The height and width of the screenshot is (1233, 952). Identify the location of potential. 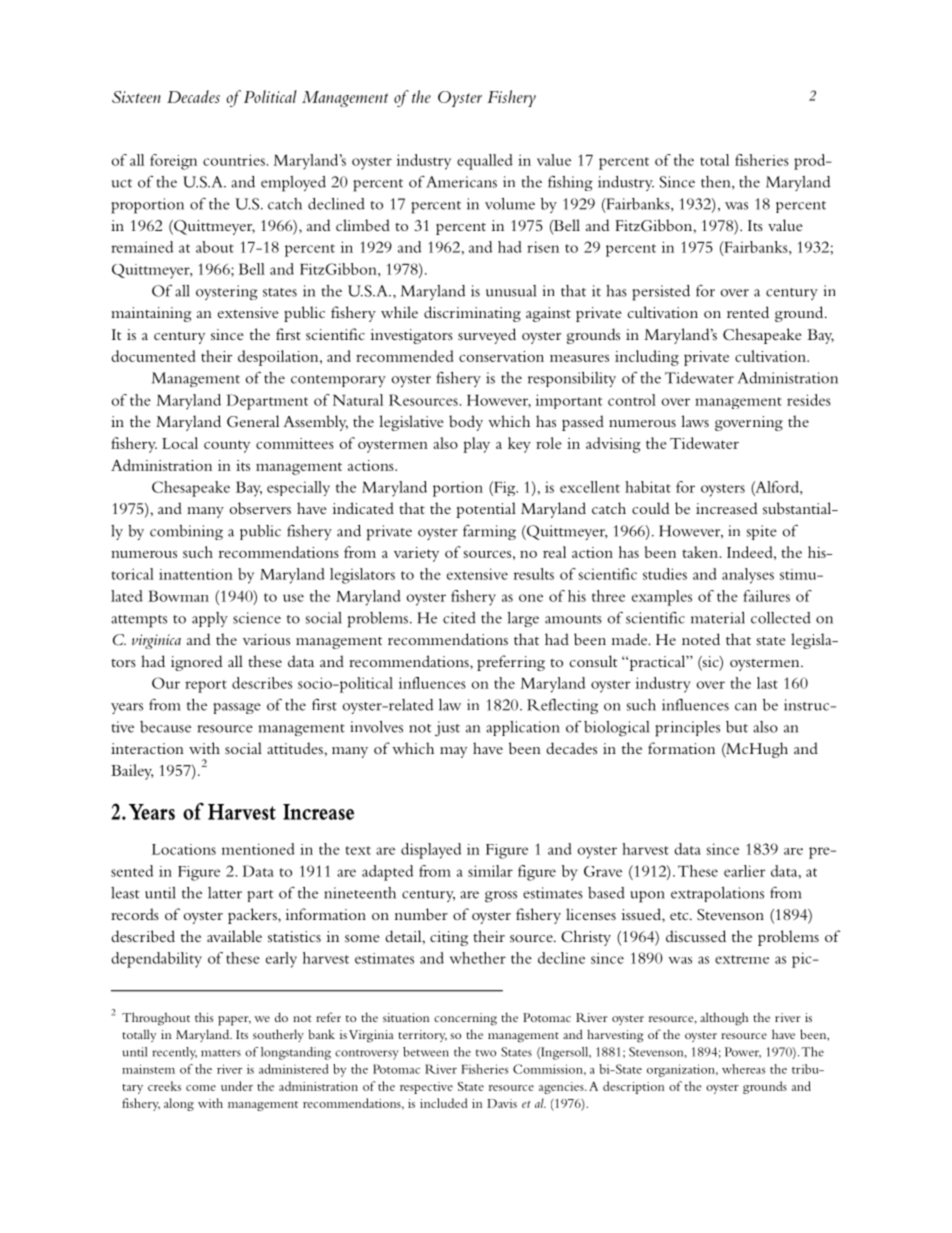
(486, 510).
